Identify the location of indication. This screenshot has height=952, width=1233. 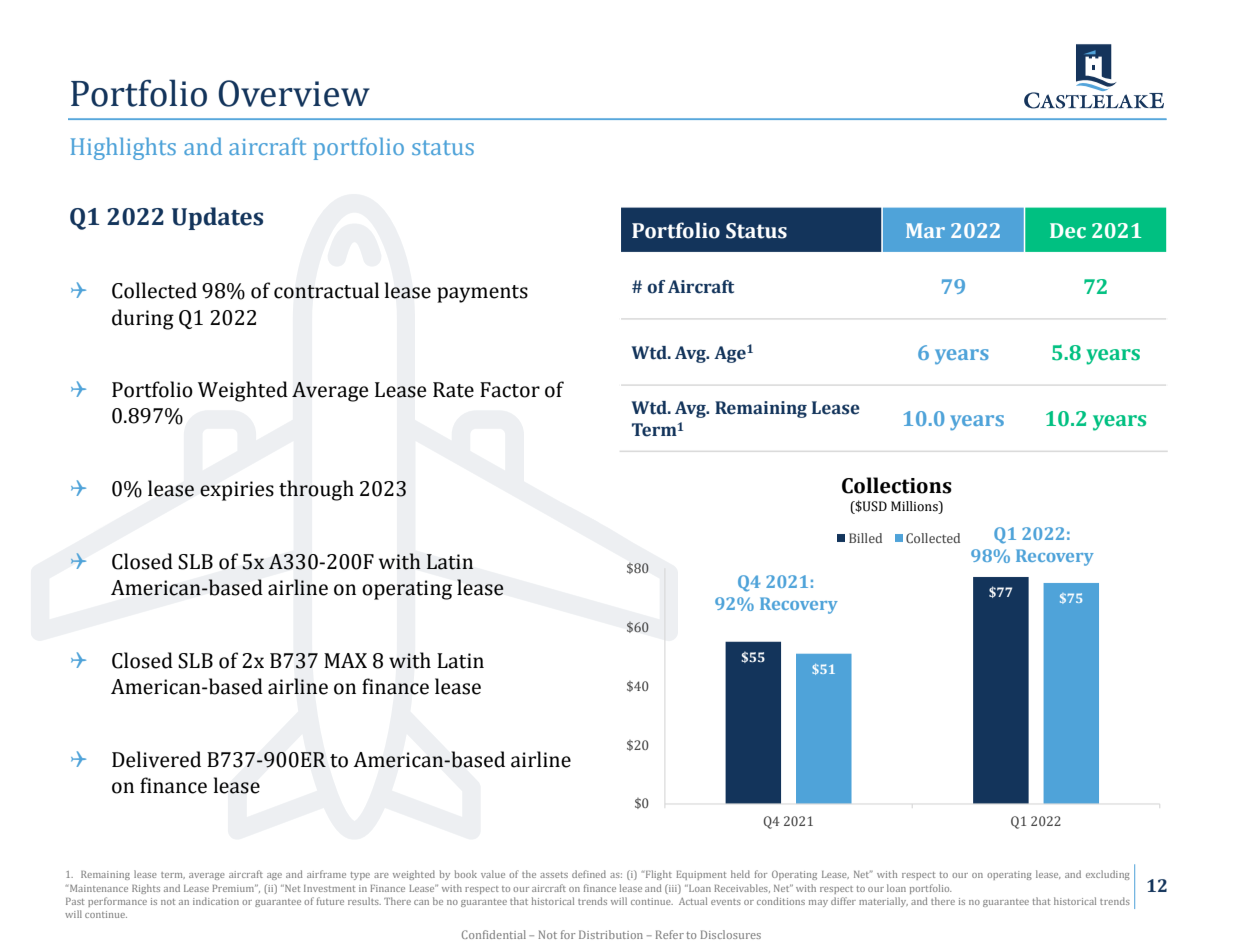
(216, 901).
